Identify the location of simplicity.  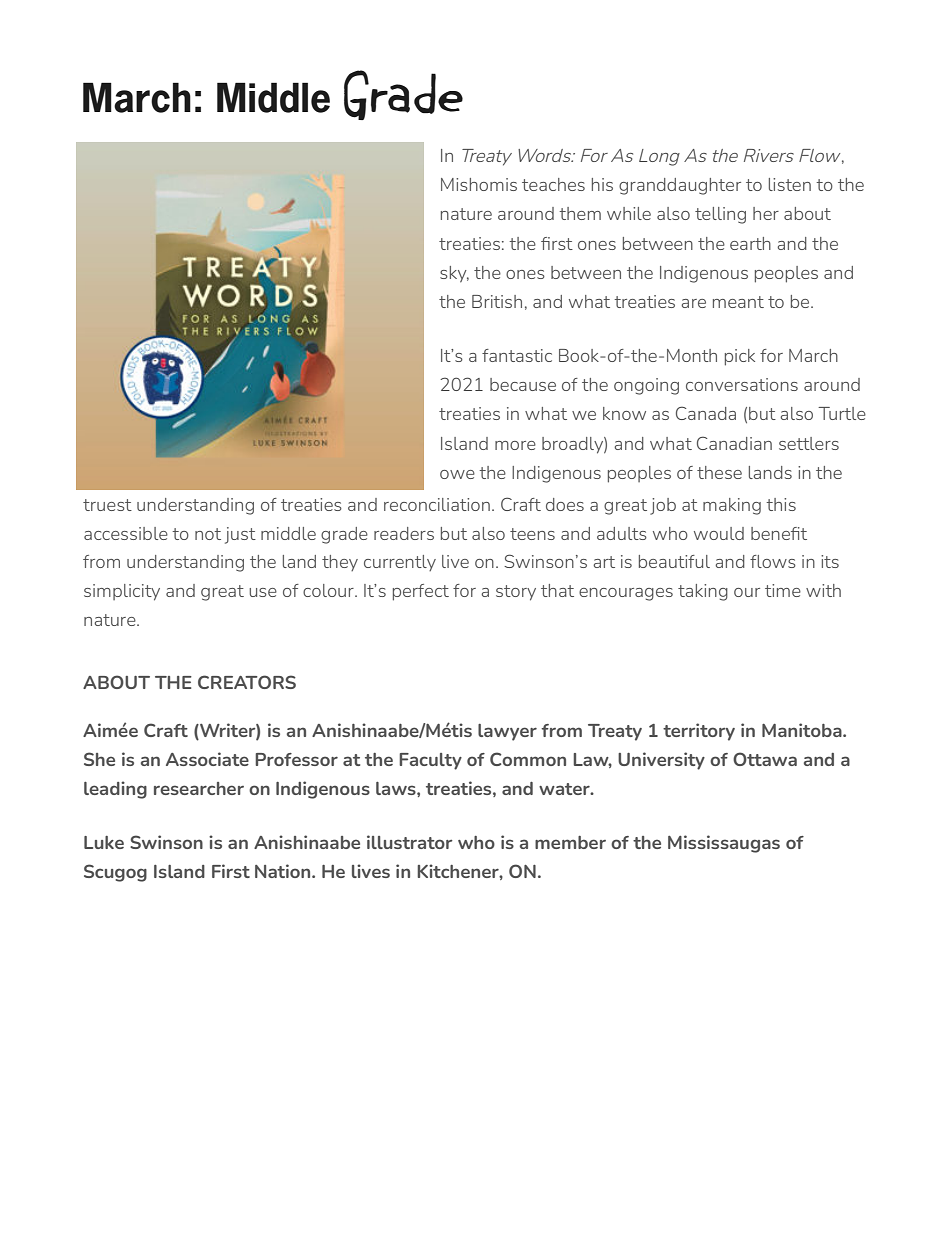
(122, 592).
